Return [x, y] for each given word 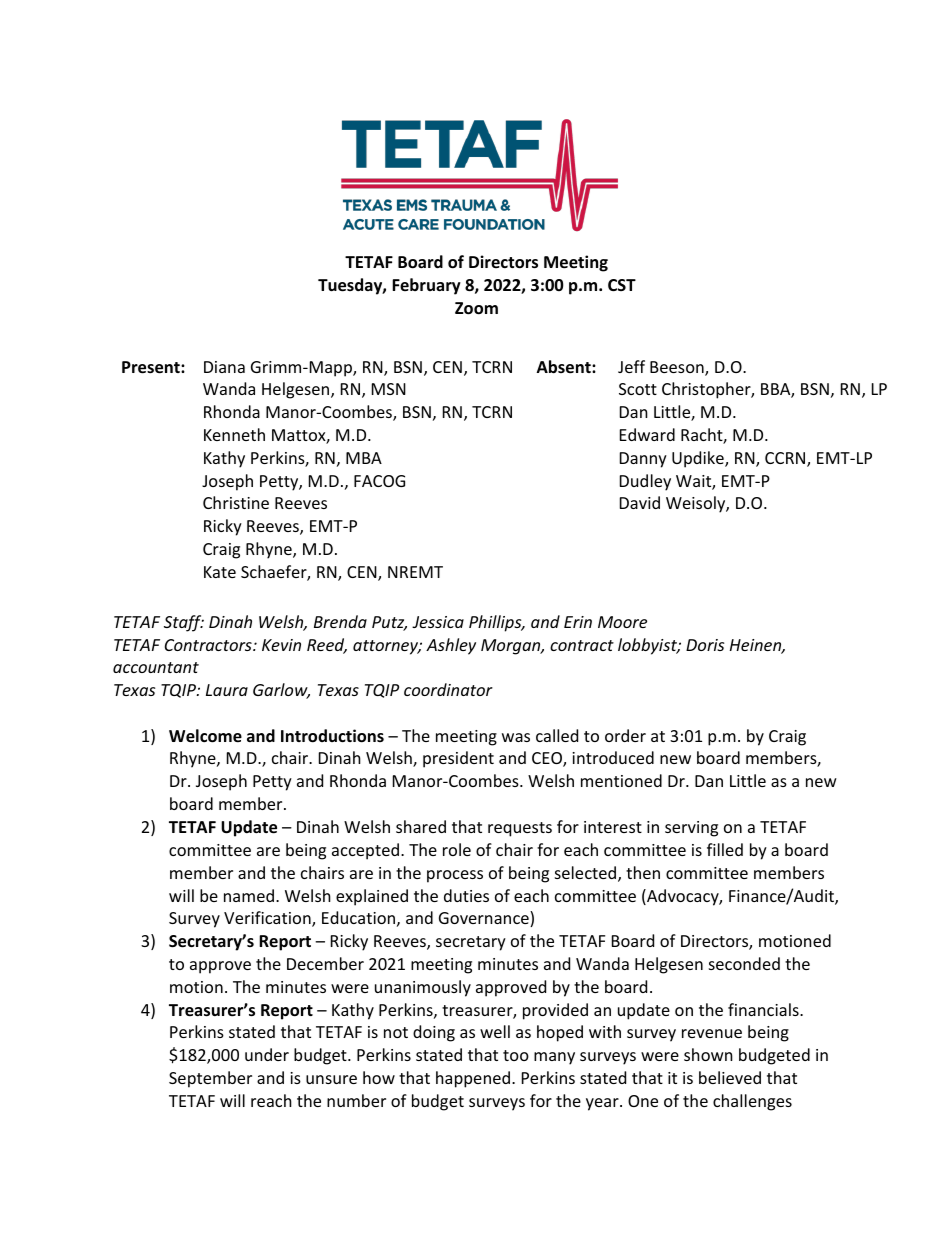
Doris [705, 645]
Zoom [476, 308]
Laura [227, 690]
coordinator [448, 689]
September [210, 1079]
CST [622, 285]
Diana [224, 367]
